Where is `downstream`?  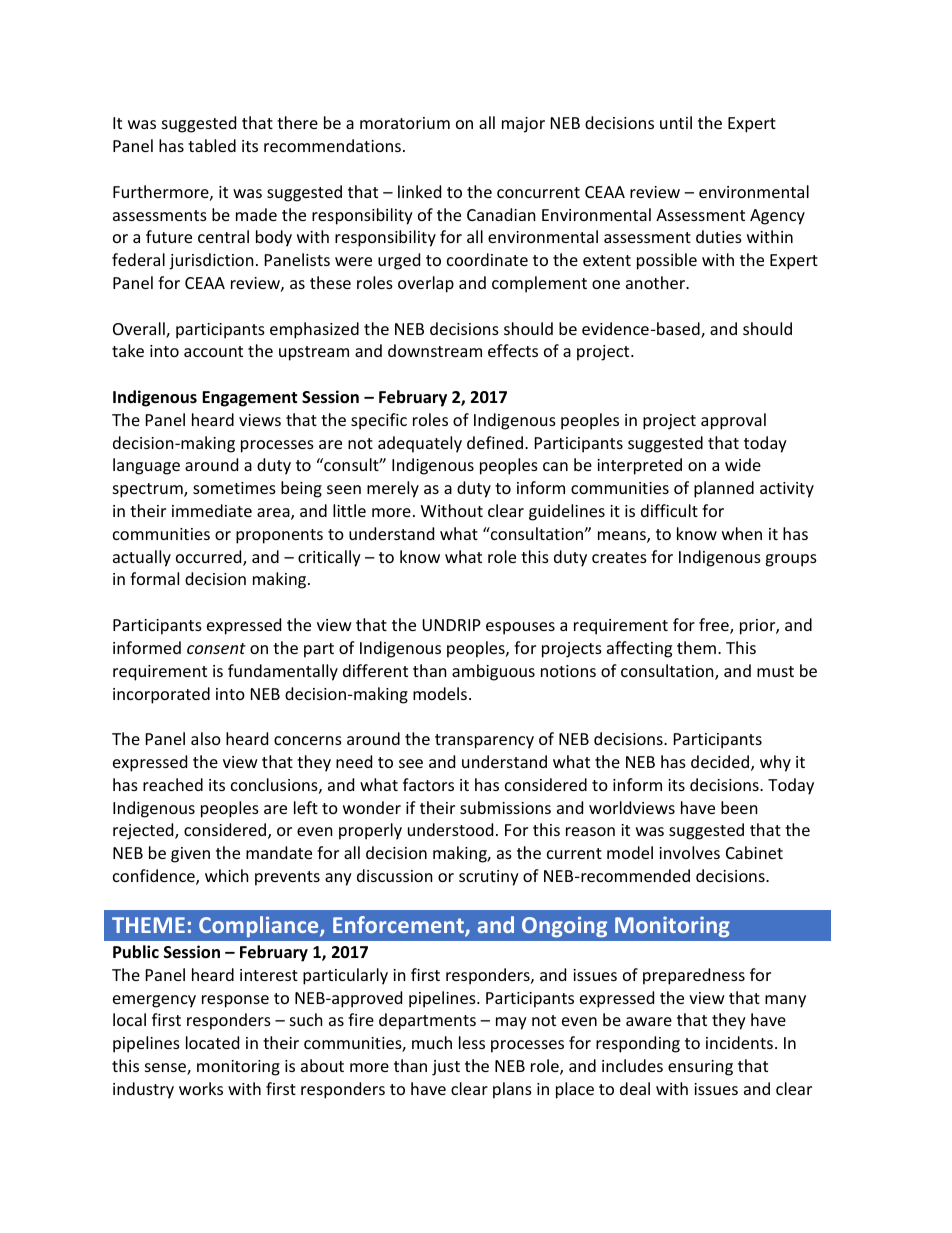
downstream is located at coordinates (435, 350).
